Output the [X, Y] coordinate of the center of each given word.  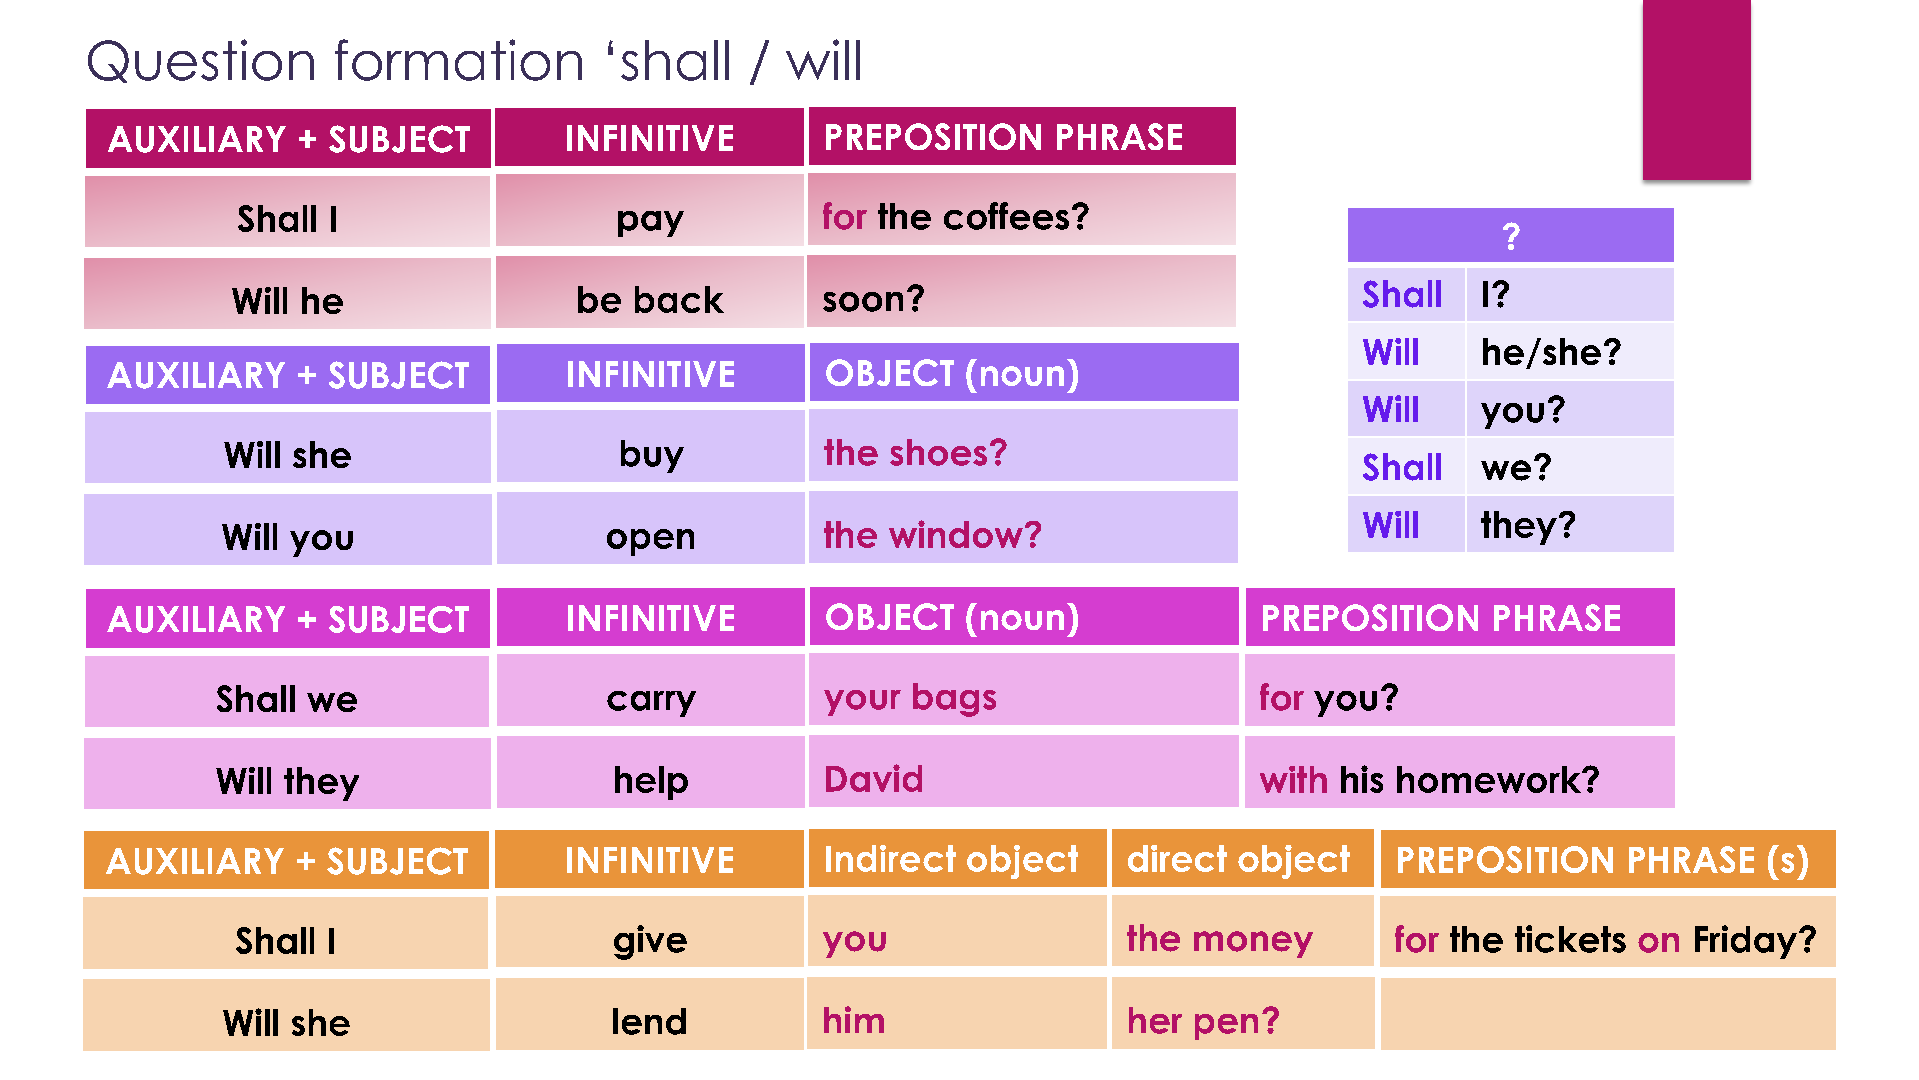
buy [652, 456]
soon [863, 302]
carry [651, 704]
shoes [938, 452]
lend [649, 1021]
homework [1490, 779]
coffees [1006, 216]
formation [458, 60]
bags [954, 700]
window [956, 534]
